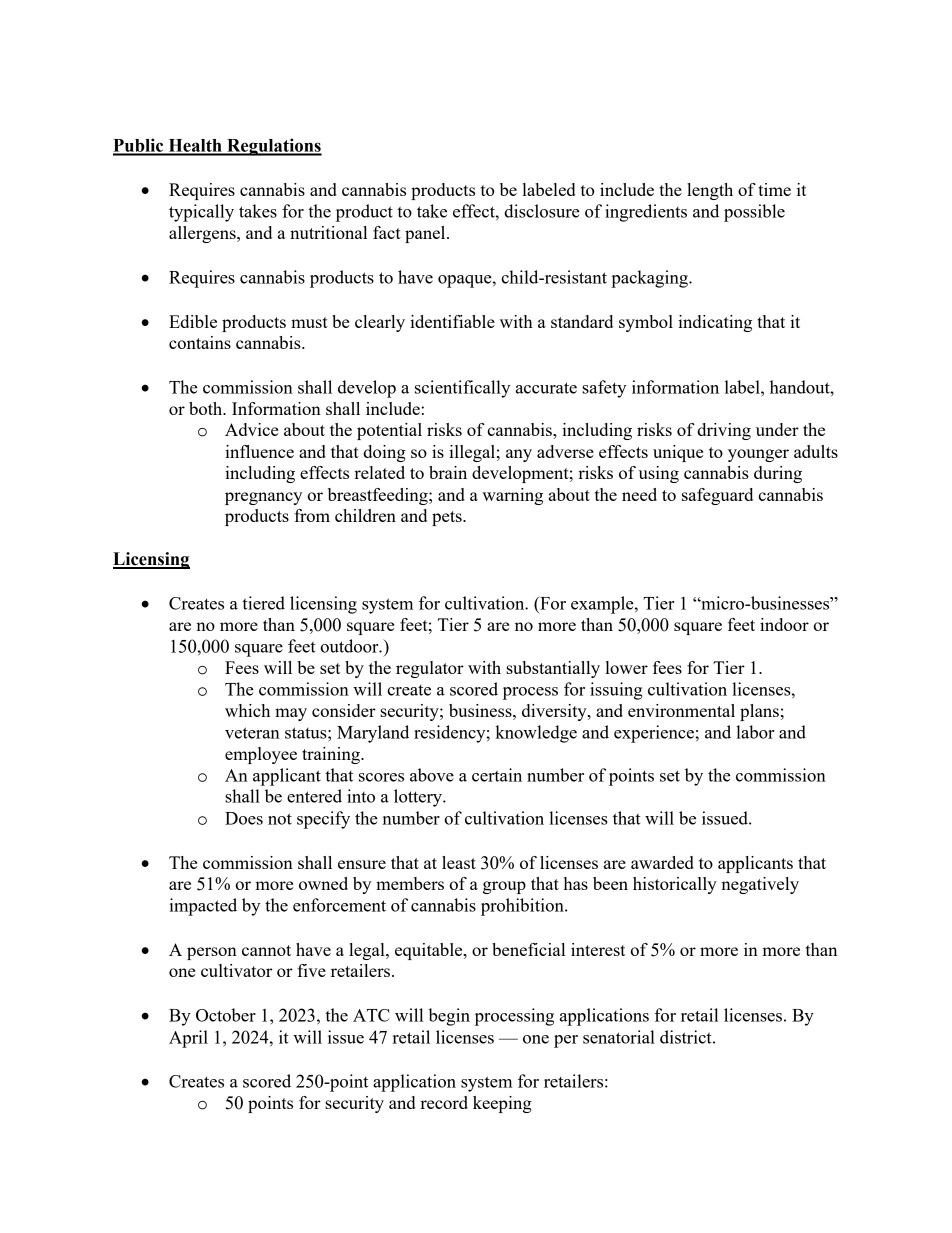 This screenshot has width=952, height=1233. What do you see at coordinates (273, 147) in the screenshot?
I see `Regulations` at bounding box center [273, 147].
